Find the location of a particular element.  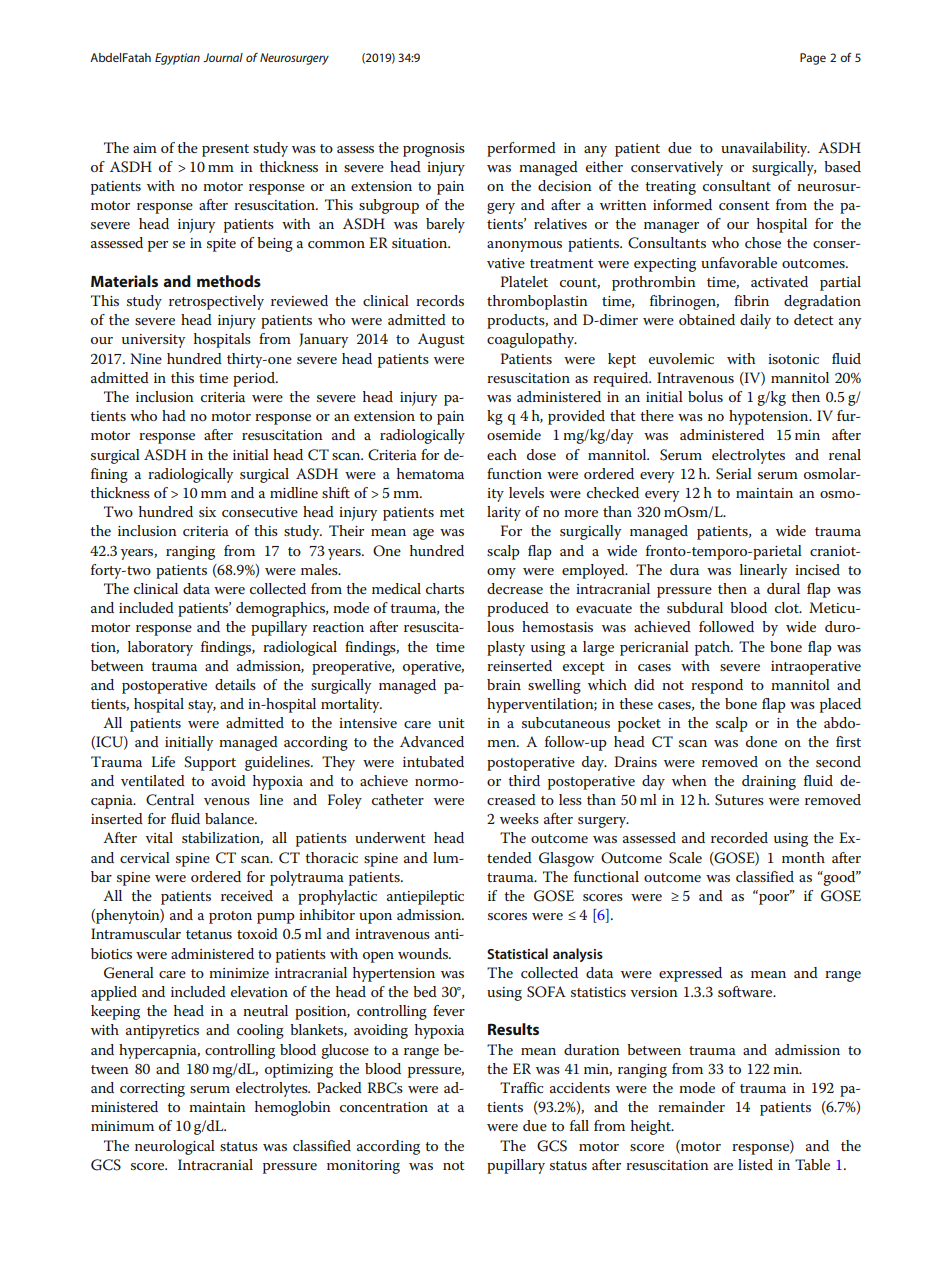

Page is located at coordinates (813, 59).
